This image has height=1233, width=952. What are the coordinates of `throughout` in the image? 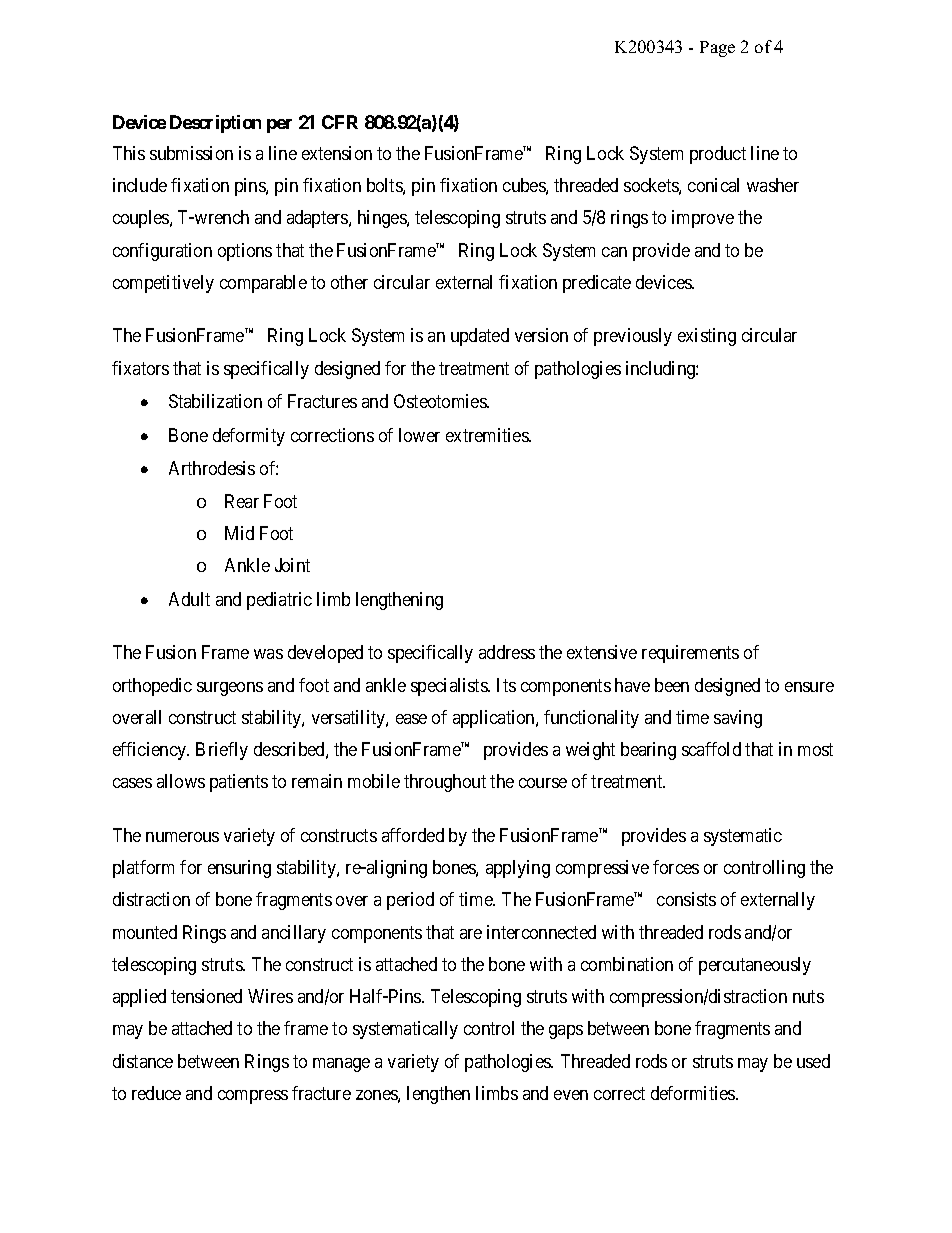 It's located at (445, 783).
